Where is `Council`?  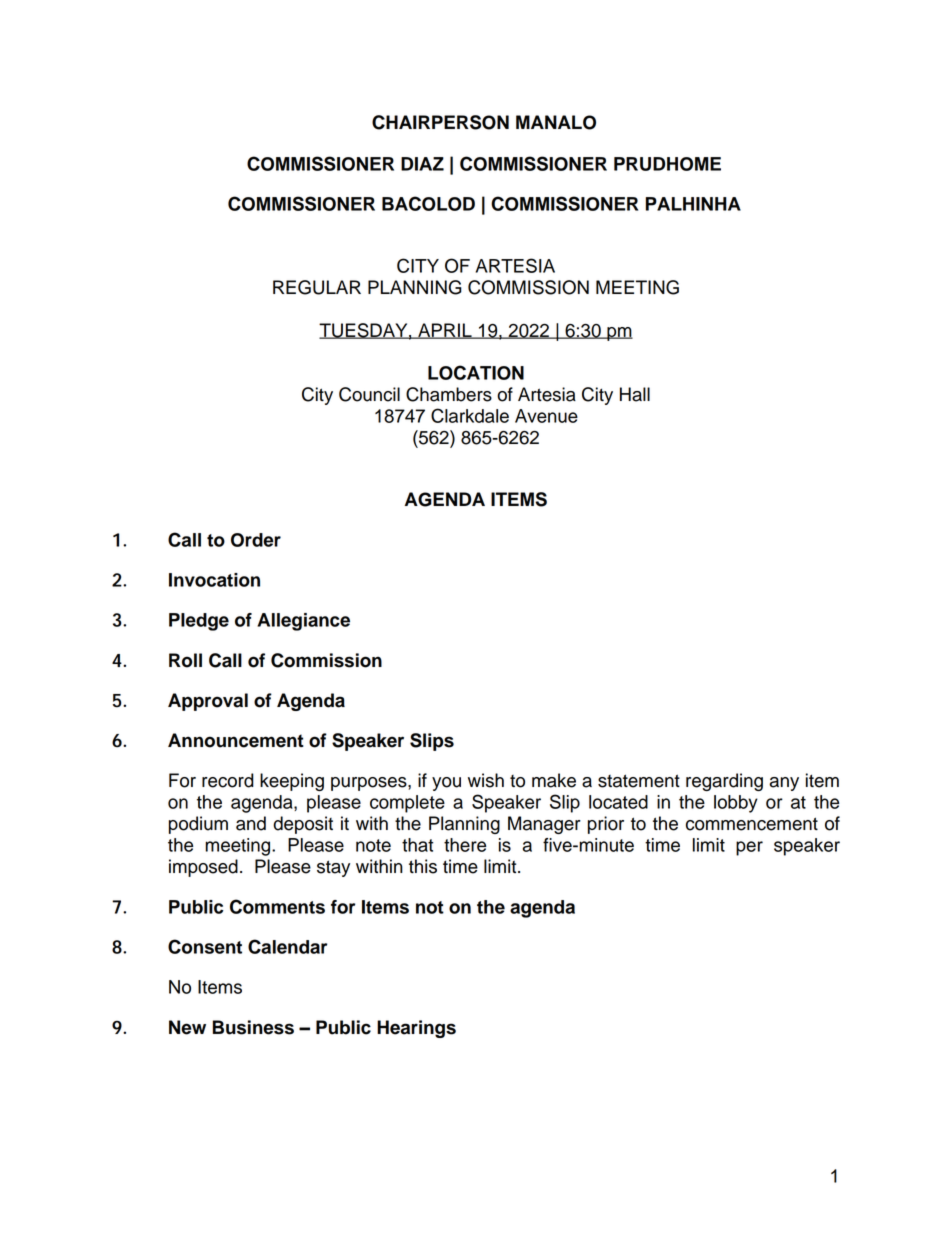
Council is located at coordinates (369, 394).
